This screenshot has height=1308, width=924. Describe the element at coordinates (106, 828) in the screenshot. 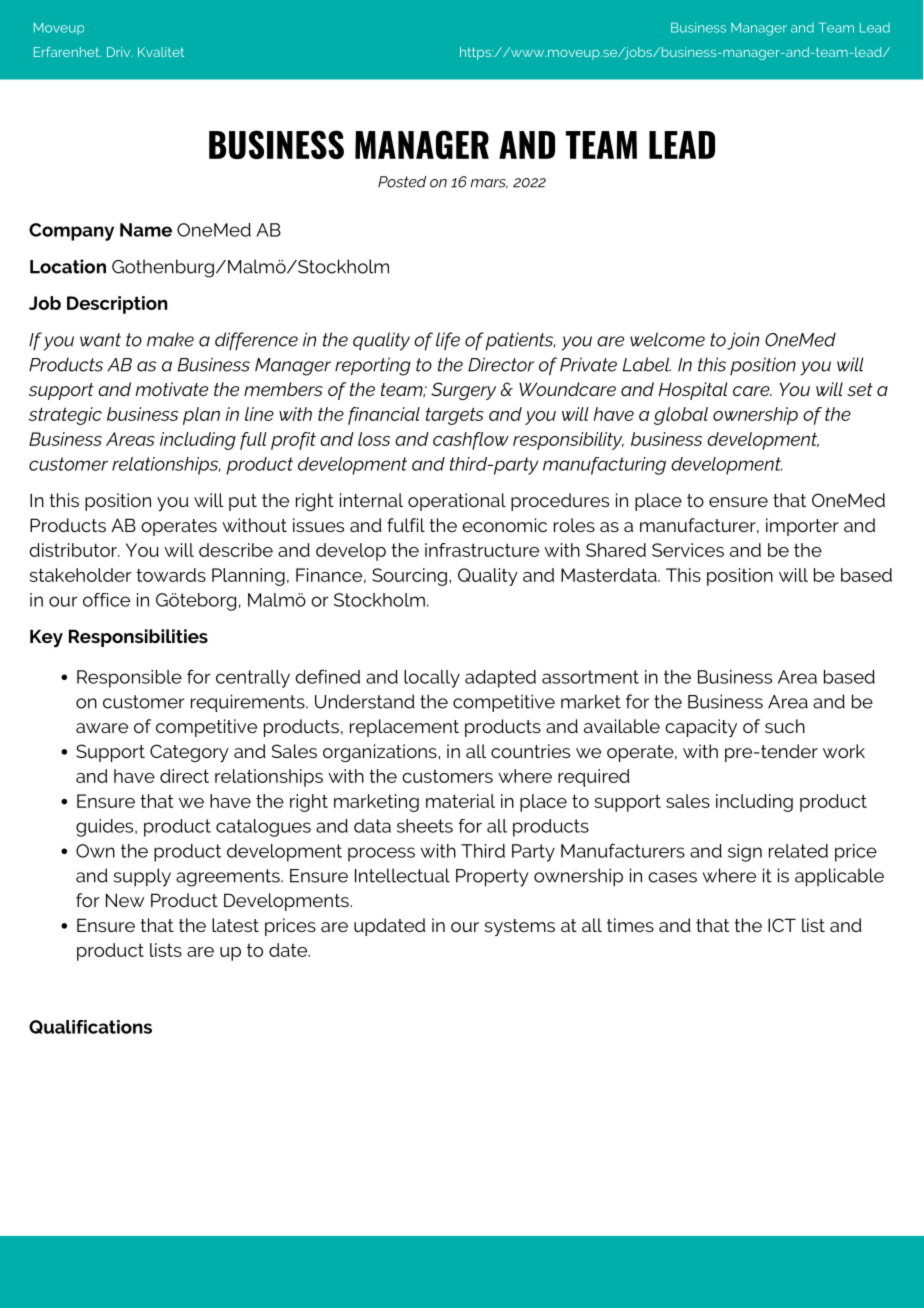

I see `guides` at that location.
